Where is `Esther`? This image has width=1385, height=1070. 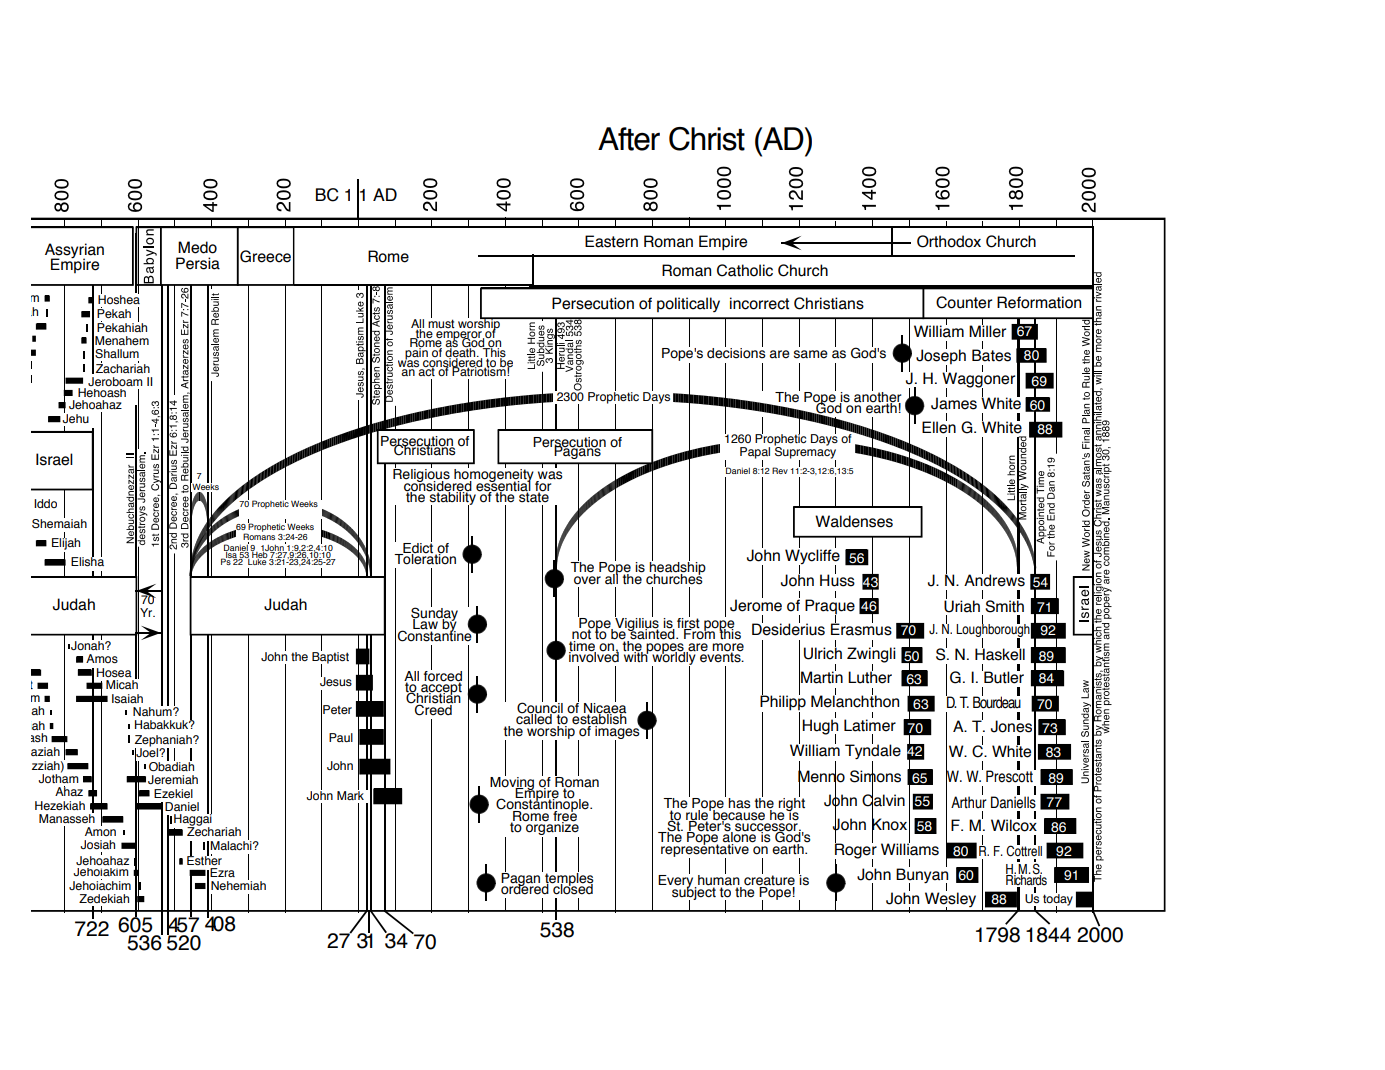 Esther is located at coordinates (204, 859).
